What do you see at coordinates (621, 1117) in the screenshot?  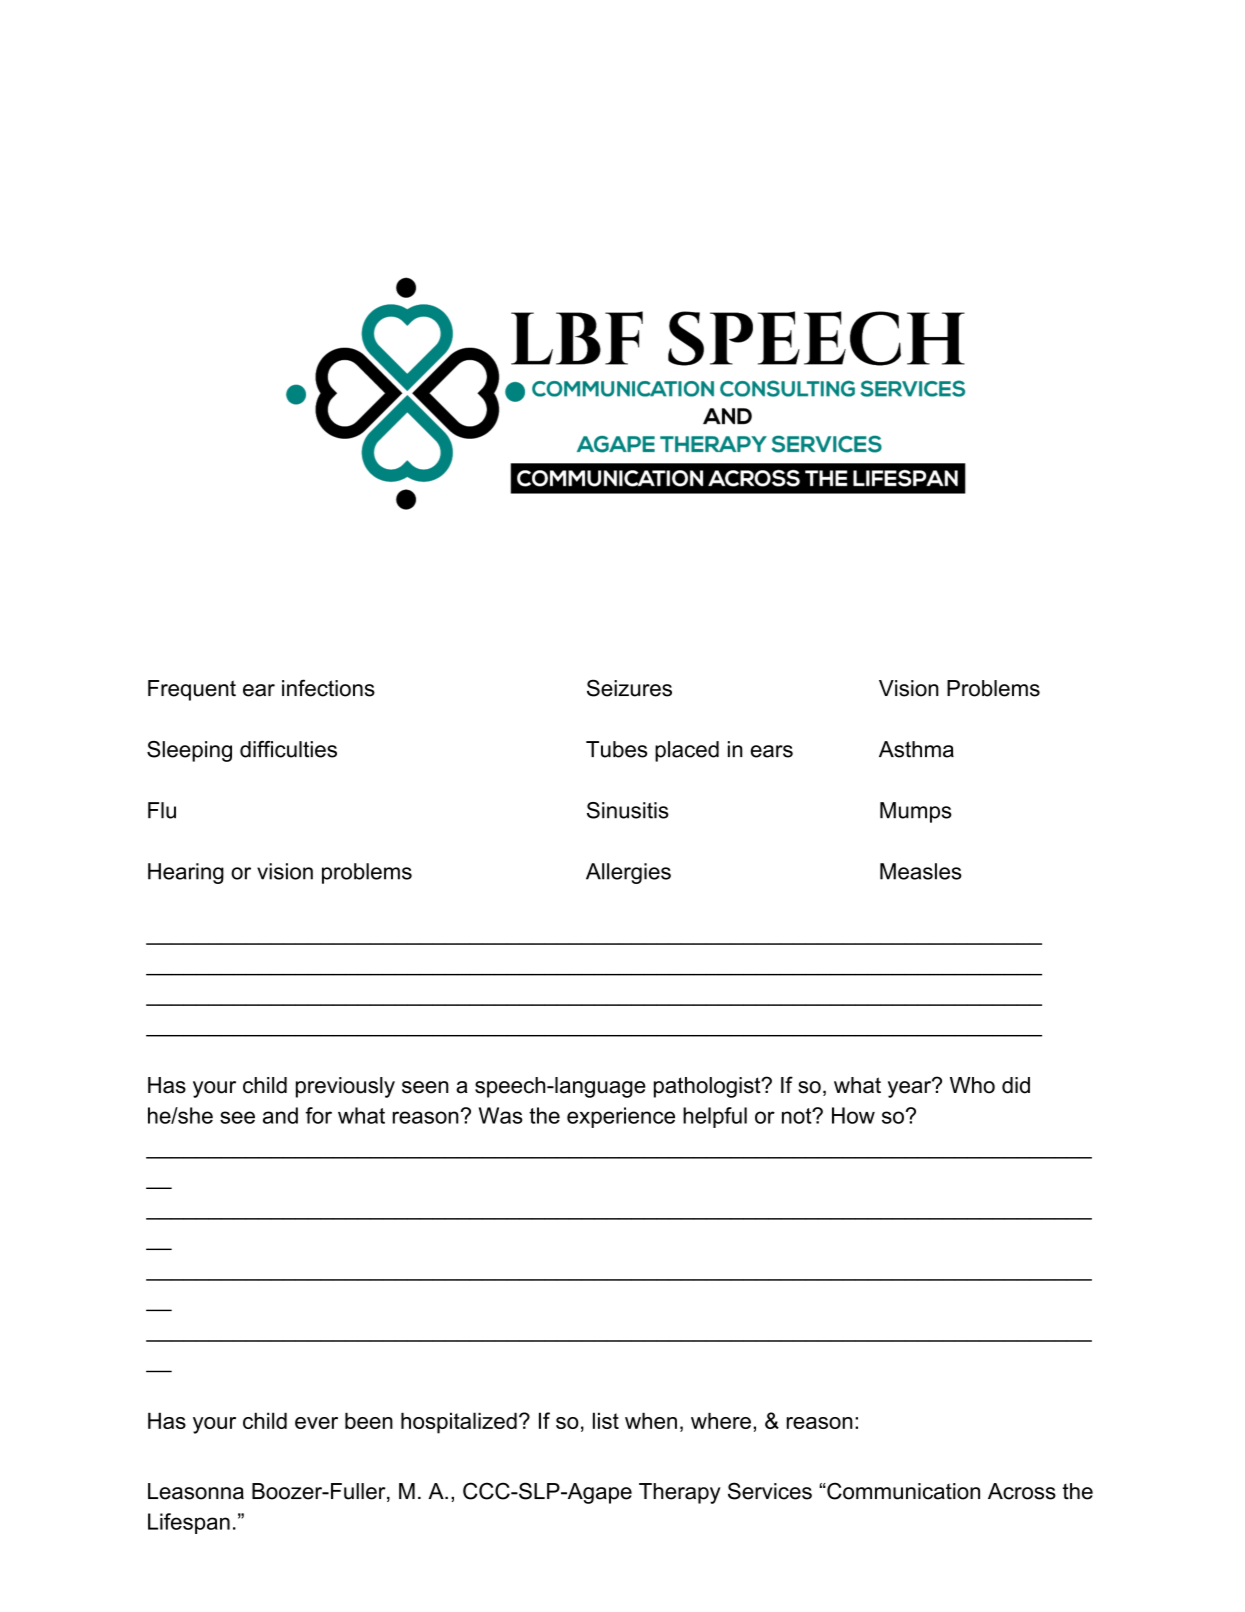 I see `experience` at bounding box center [621, 1117].
